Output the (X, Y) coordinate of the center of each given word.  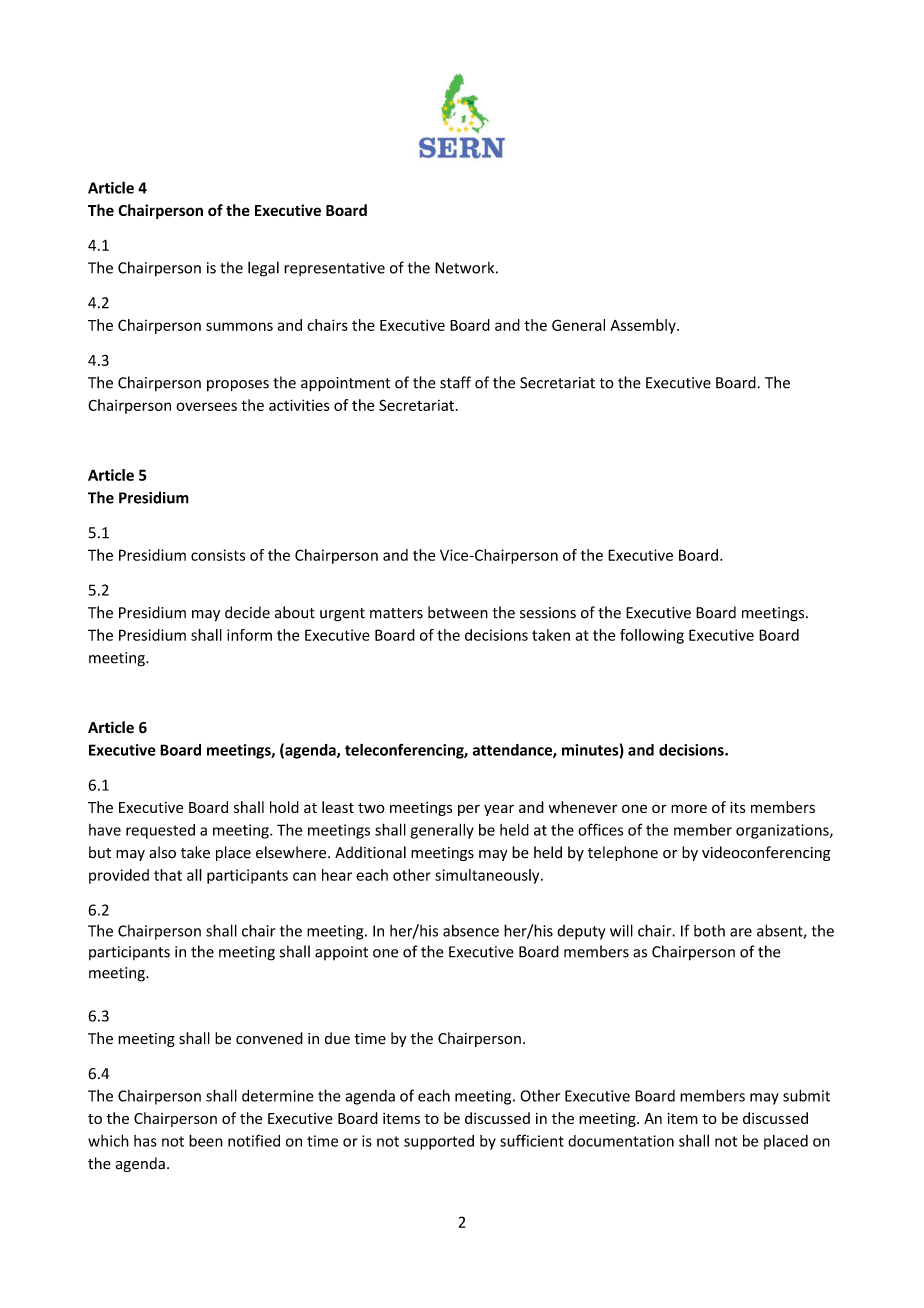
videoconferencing (766, 853)
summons (239, 326)
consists (218, 555)
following (652, 636)
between (458, 612)
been (206, 1140)
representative (334, 269)
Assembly (644, 326)
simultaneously (488, 876)
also (162, 852)
